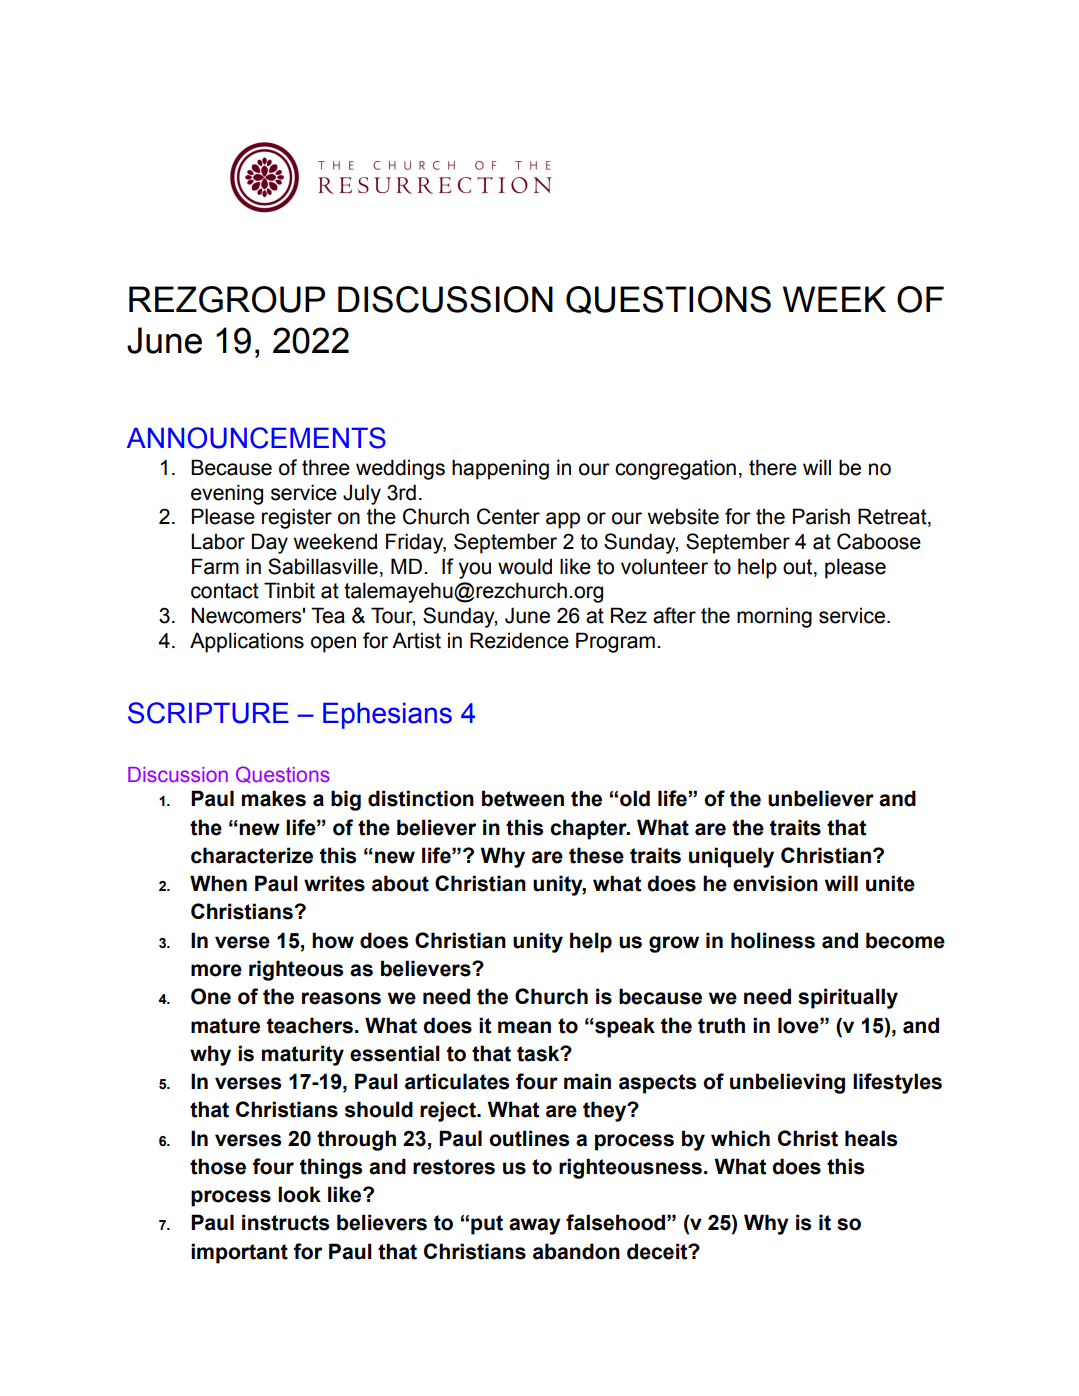 The height and width of the screenshot is (1396, 1079). I want to click on envision, so click(775, 883).
